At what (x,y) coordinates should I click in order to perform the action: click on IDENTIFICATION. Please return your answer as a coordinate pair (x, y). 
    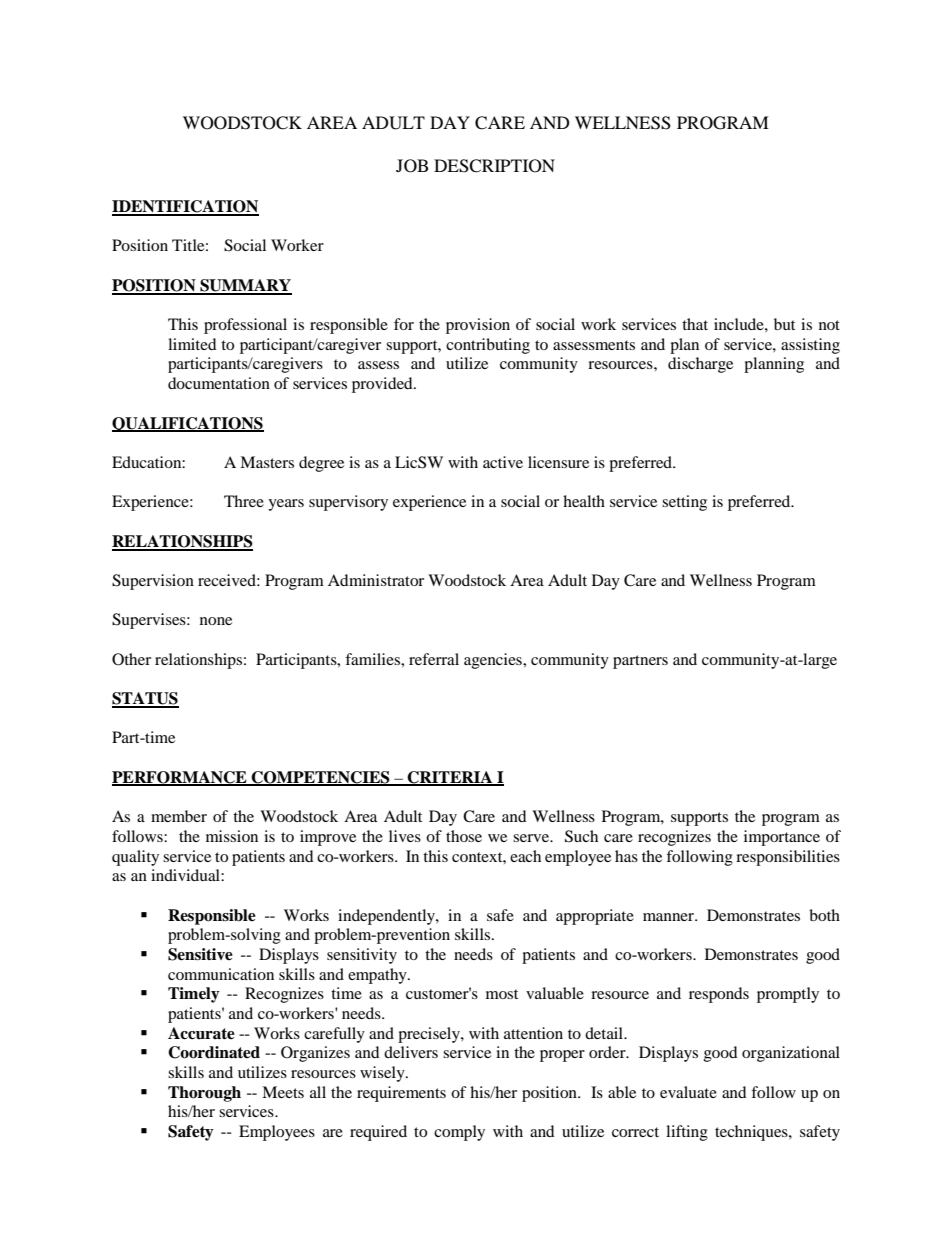
    Looking at the image, I should click on (185, 207).
